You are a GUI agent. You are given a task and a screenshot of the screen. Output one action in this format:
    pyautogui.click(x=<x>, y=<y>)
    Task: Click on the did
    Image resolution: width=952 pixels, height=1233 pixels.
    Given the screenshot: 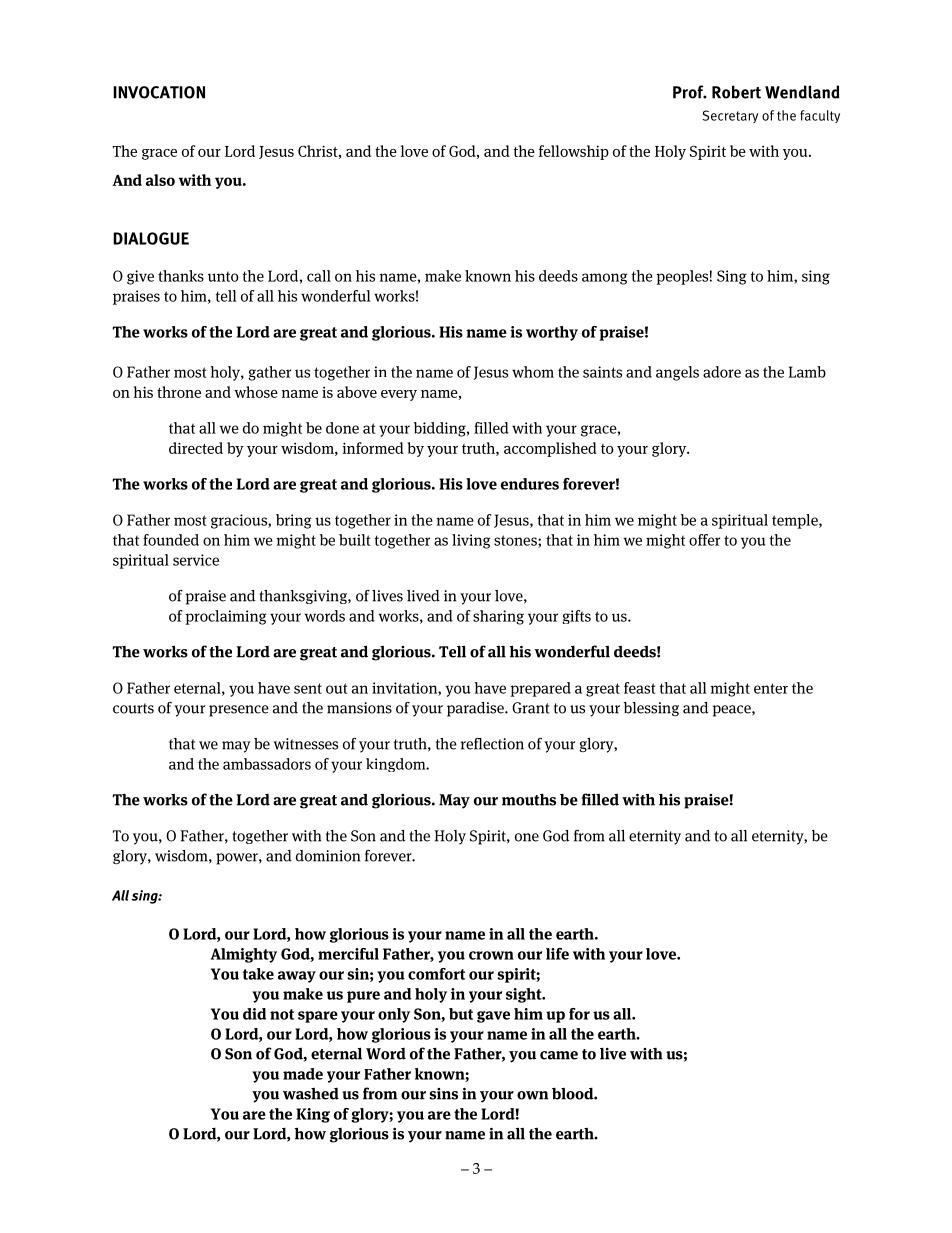 What is the action you would take?
    pyautogui.click(x=254, y=1014)
